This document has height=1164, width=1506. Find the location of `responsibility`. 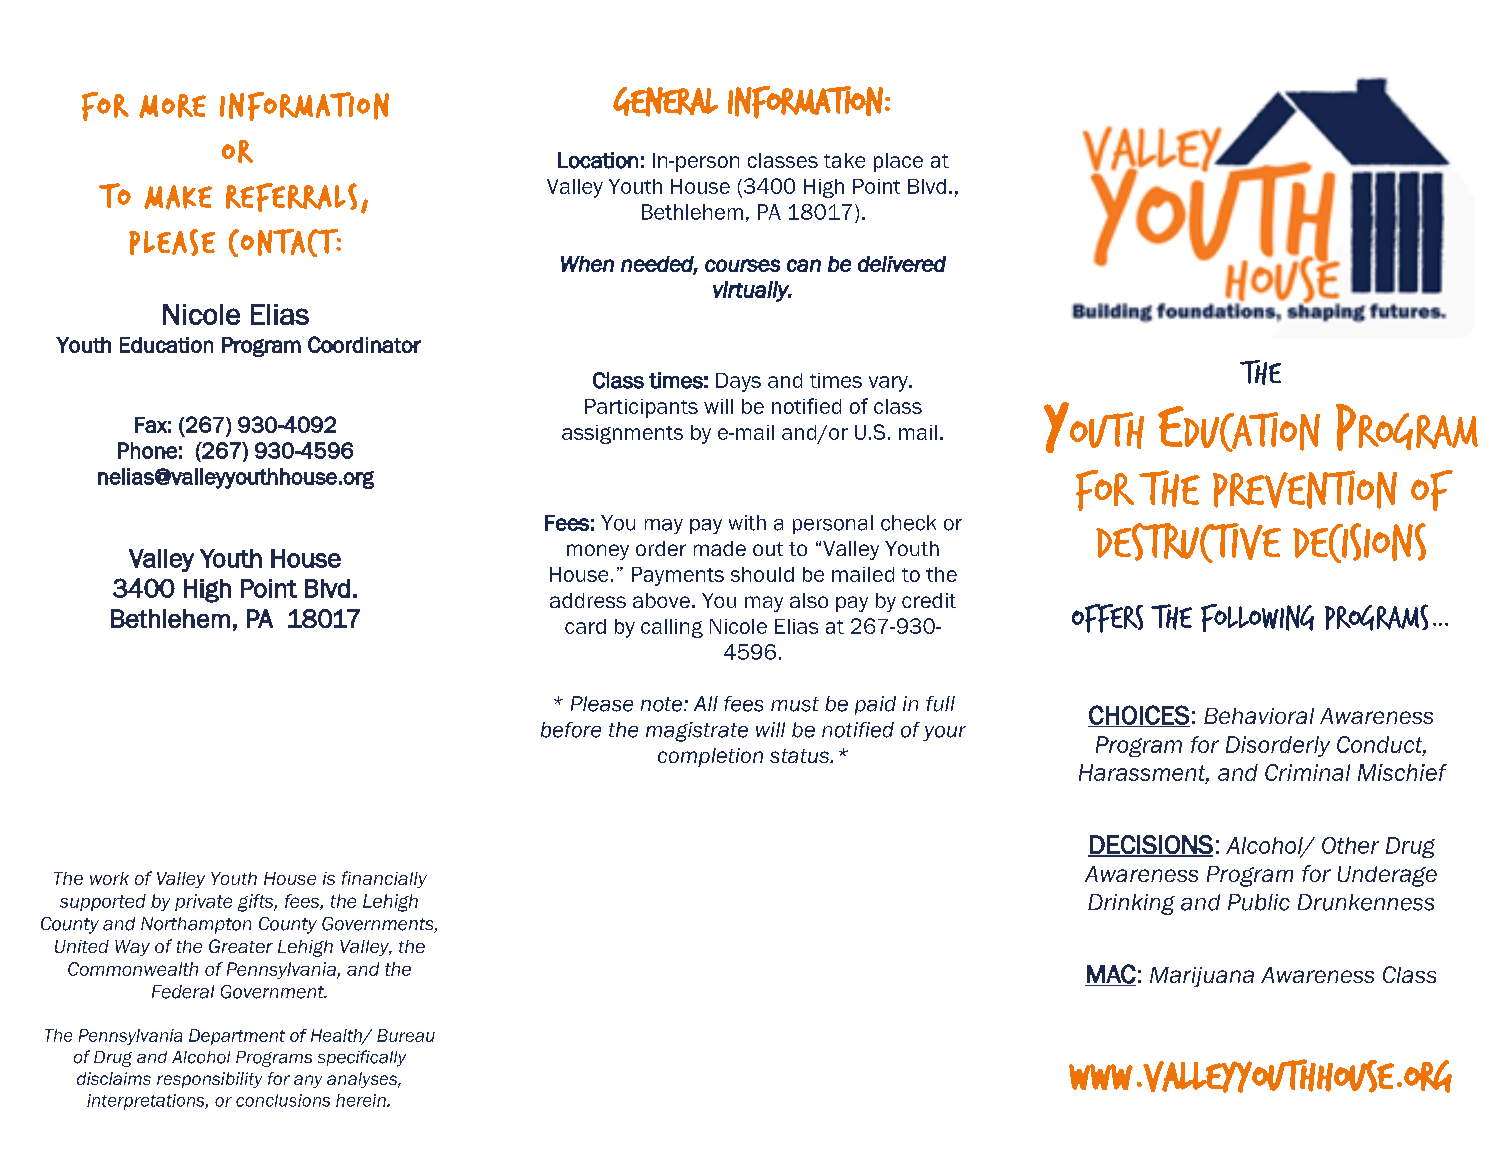

responsibility is located at coordinates (209, 1080).
